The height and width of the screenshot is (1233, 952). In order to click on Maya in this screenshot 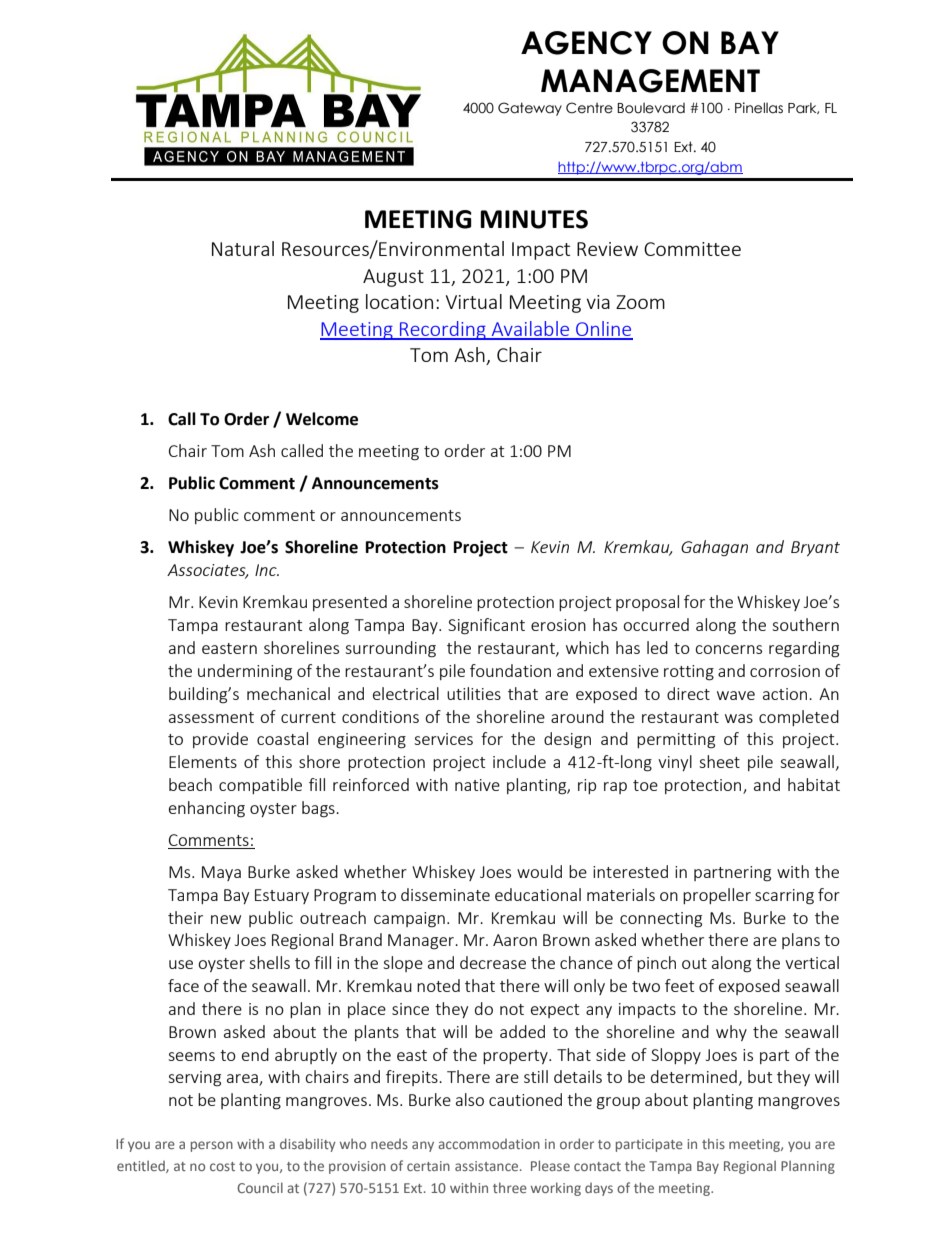, I will do `click(221, 873)`.
